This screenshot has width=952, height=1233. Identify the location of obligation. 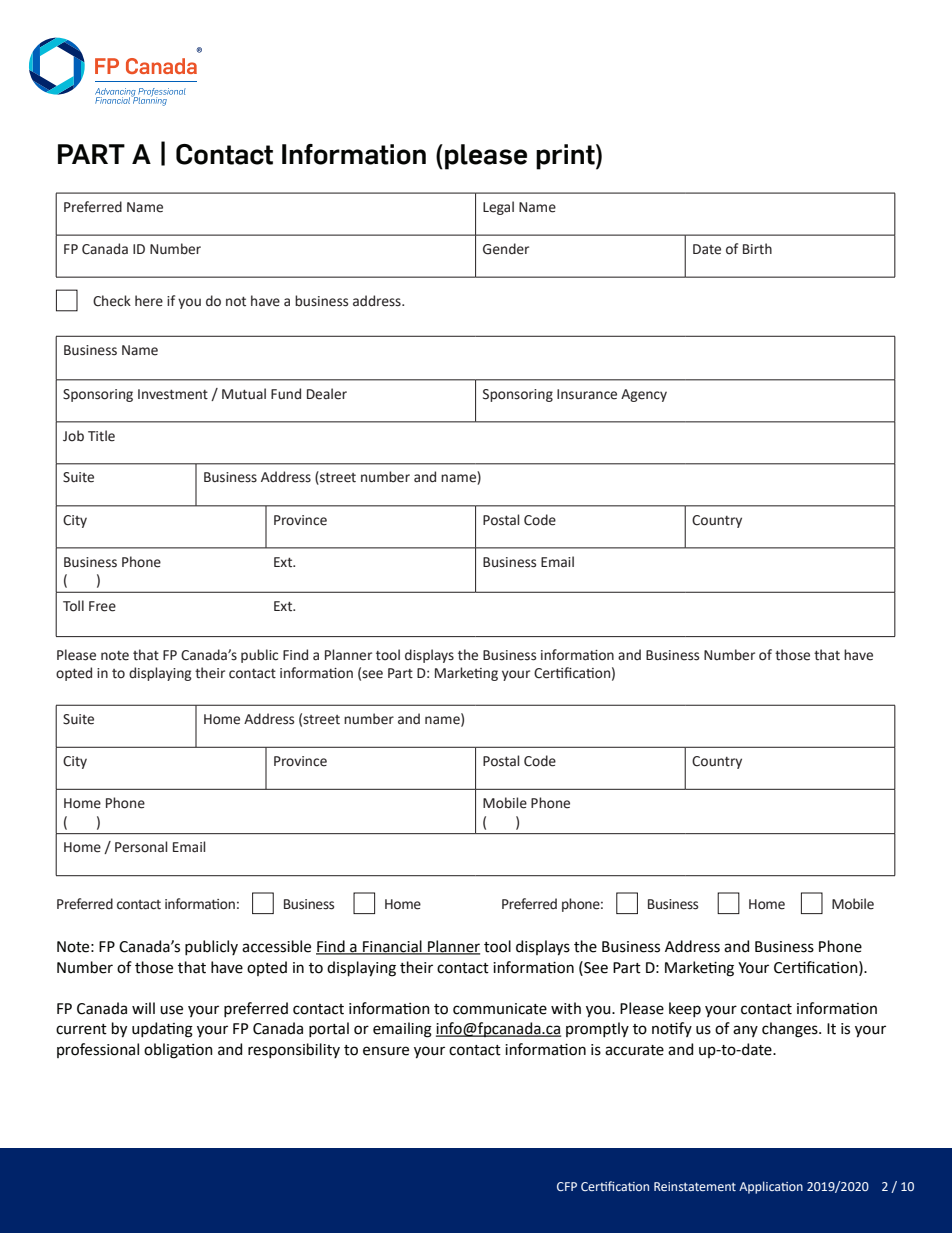
(178, 1051).
